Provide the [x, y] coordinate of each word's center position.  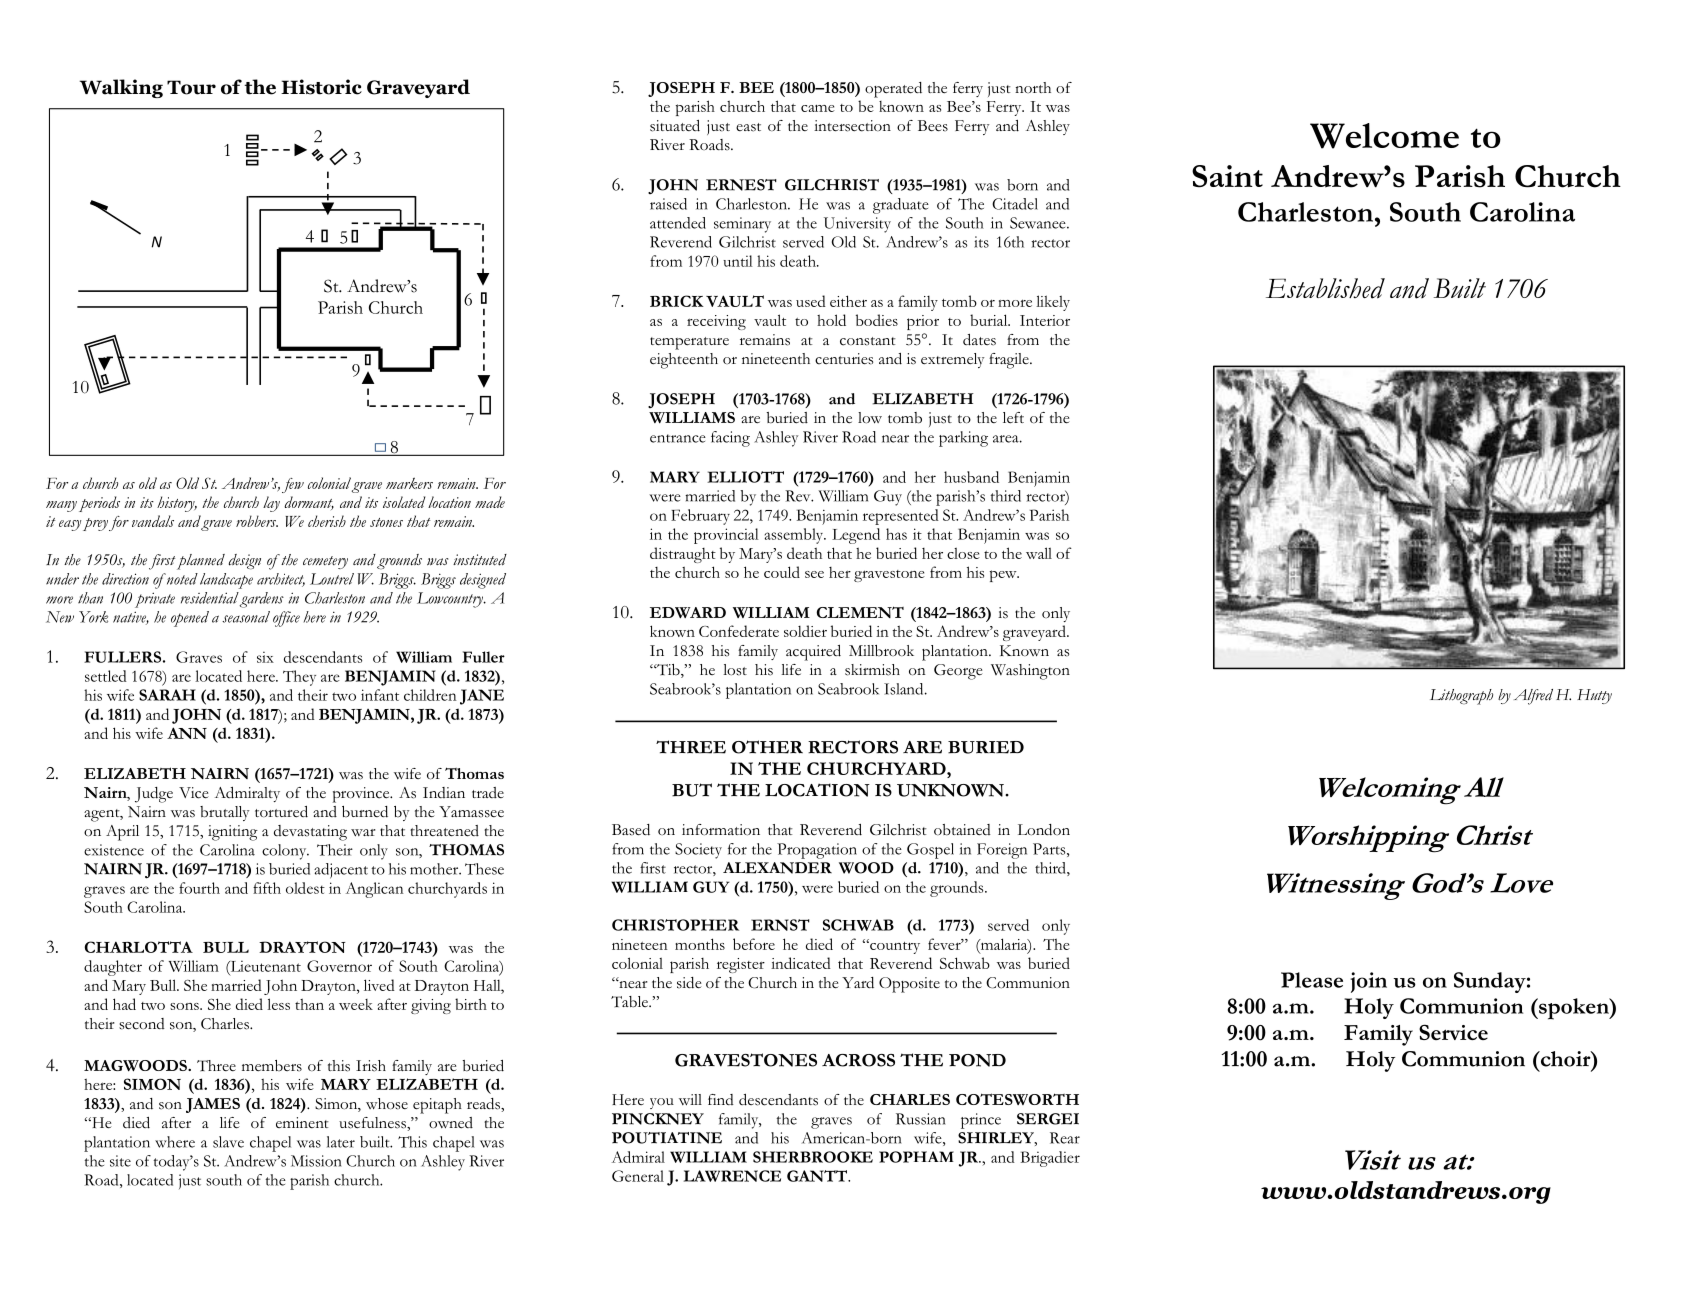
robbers [257, 521]
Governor [339, 966]
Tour [191, 87]
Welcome [1384, 136]
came [818, 108]
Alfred [1533, 697]
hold [831, 320]
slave [228, 1142]
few [293, 485]
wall [1039, 553]
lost [735, 670]
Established [1325, 288]
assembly [795, 536]
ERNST [780, 925]
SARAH [167, 695]
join [1368, 982]
